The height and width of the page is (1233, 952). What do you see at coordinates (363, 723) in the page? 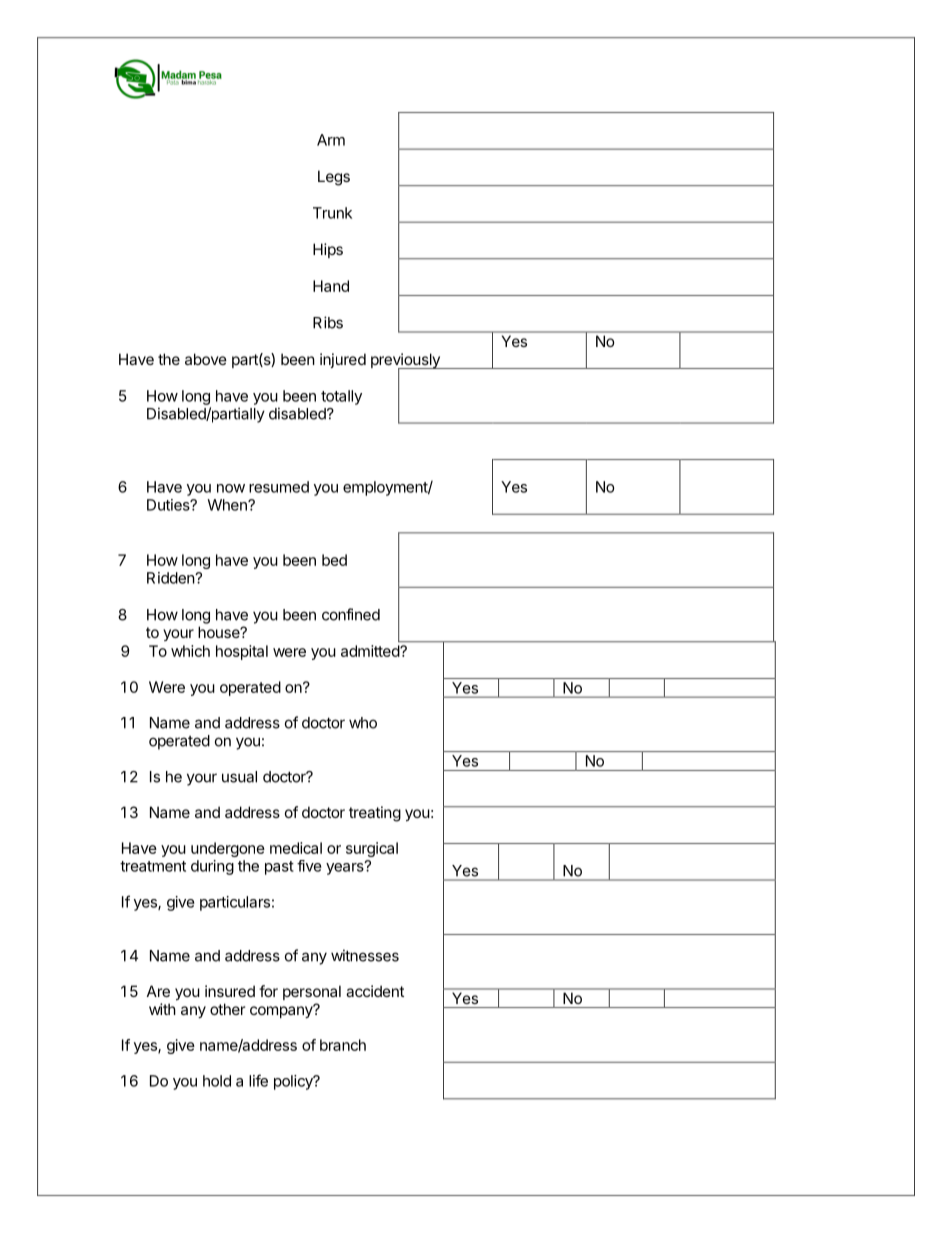
I see `who` at bounding box center [363, 723].
